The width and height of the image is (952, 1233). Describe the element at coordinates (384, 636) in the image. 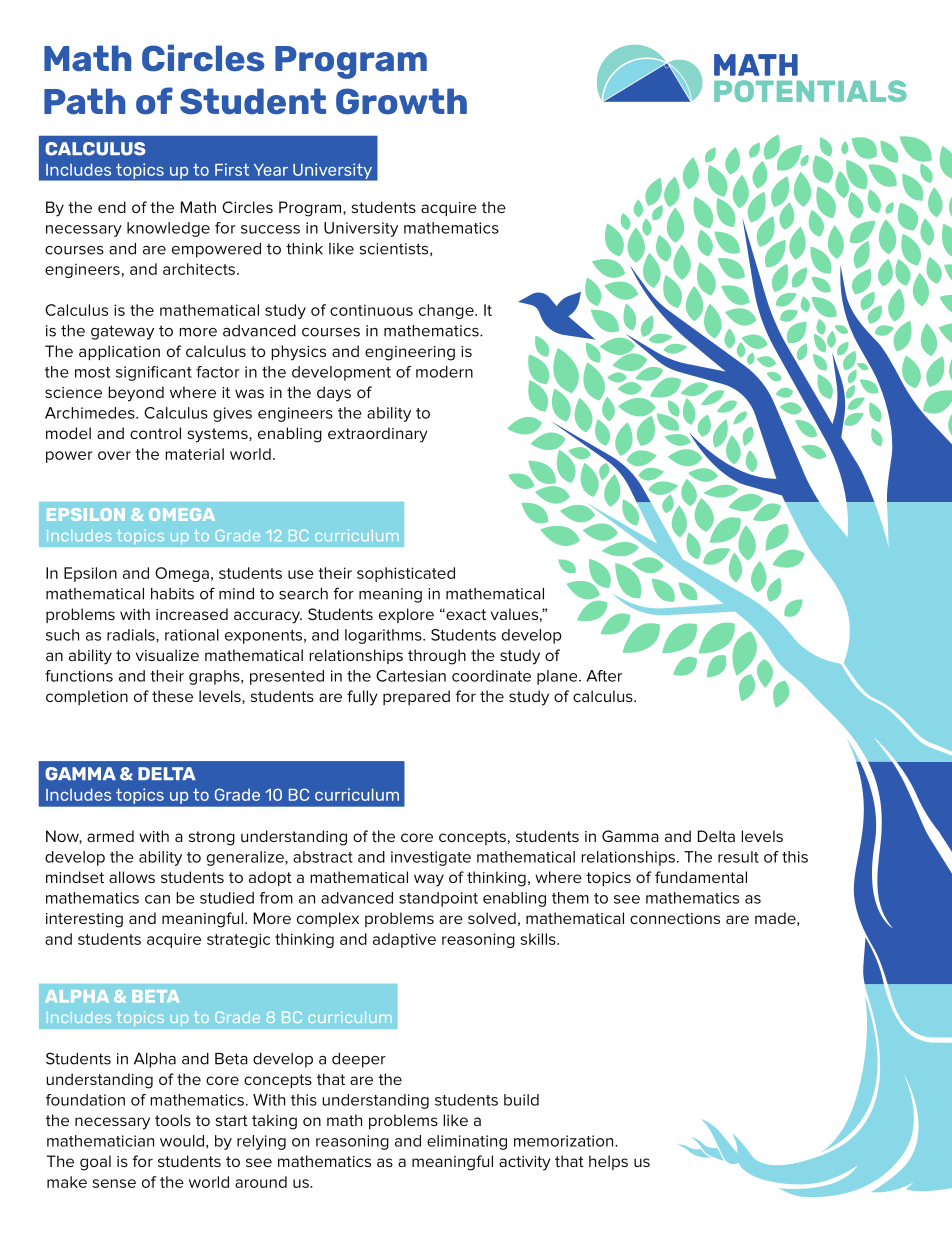

I see `logarithms` at that location.
